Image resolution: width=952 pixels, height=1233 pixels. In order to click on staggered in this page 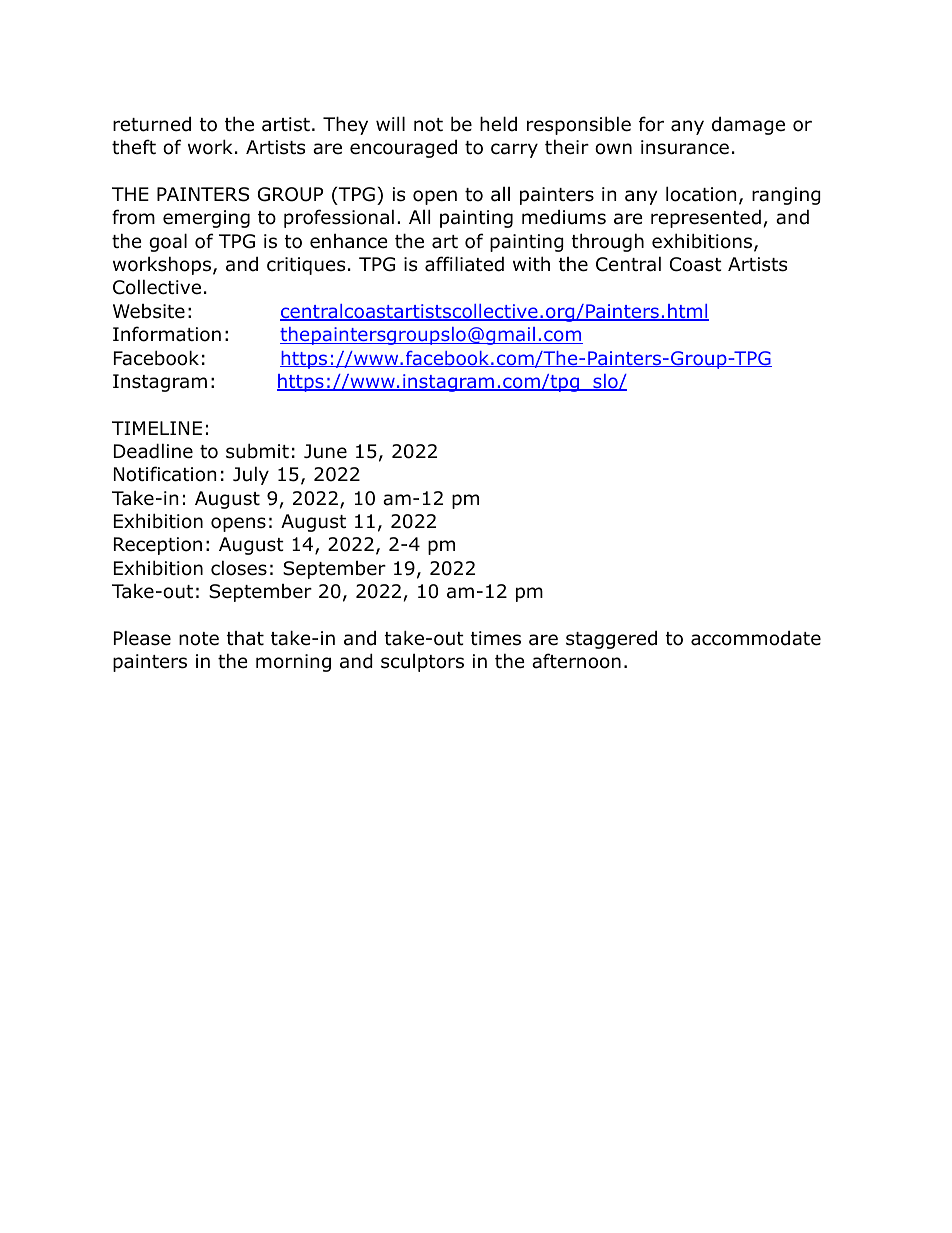, I will do `click(611, 639)`.
